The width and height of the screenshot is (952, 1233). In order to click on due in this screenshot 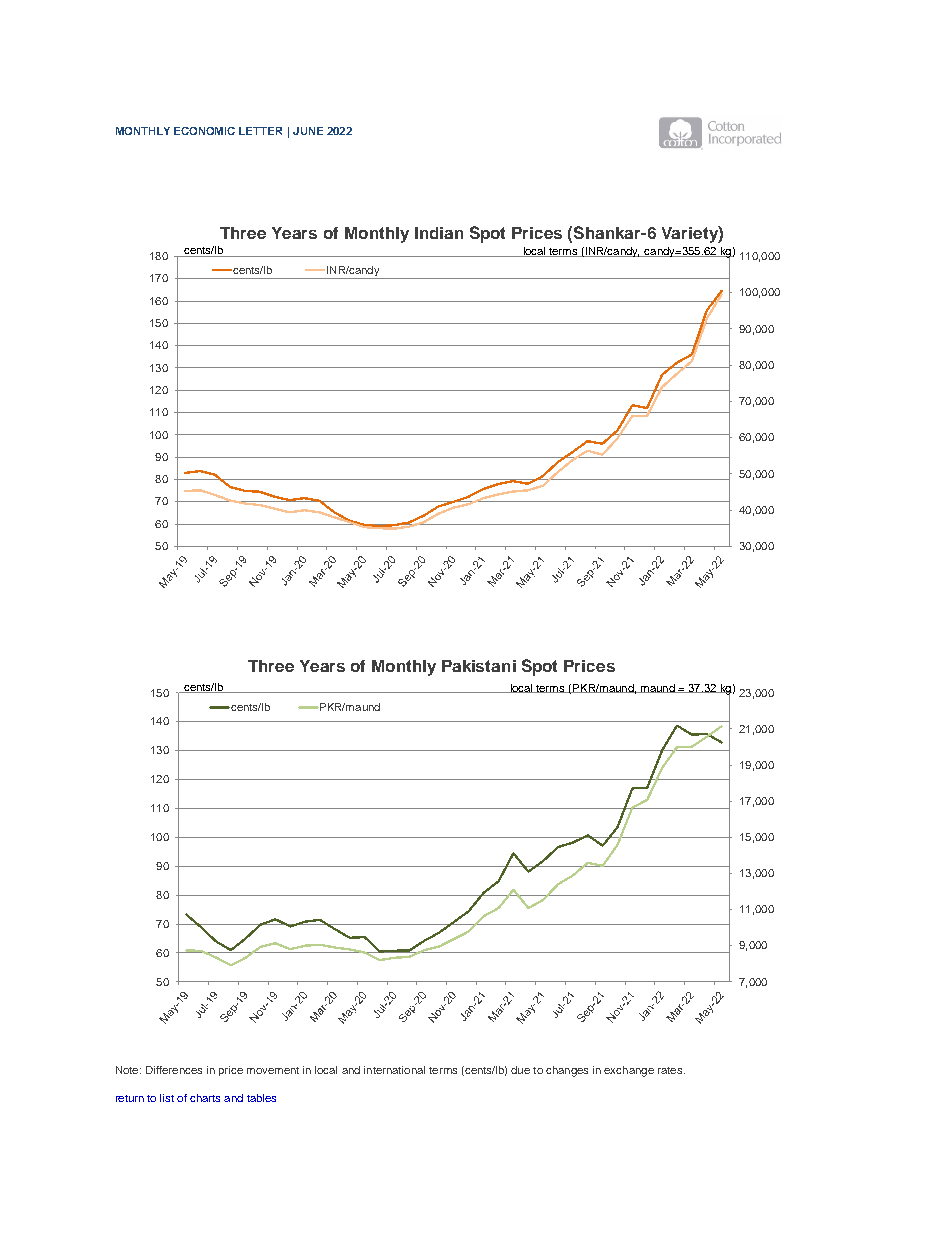, I will do `click(520, 1070)`.
